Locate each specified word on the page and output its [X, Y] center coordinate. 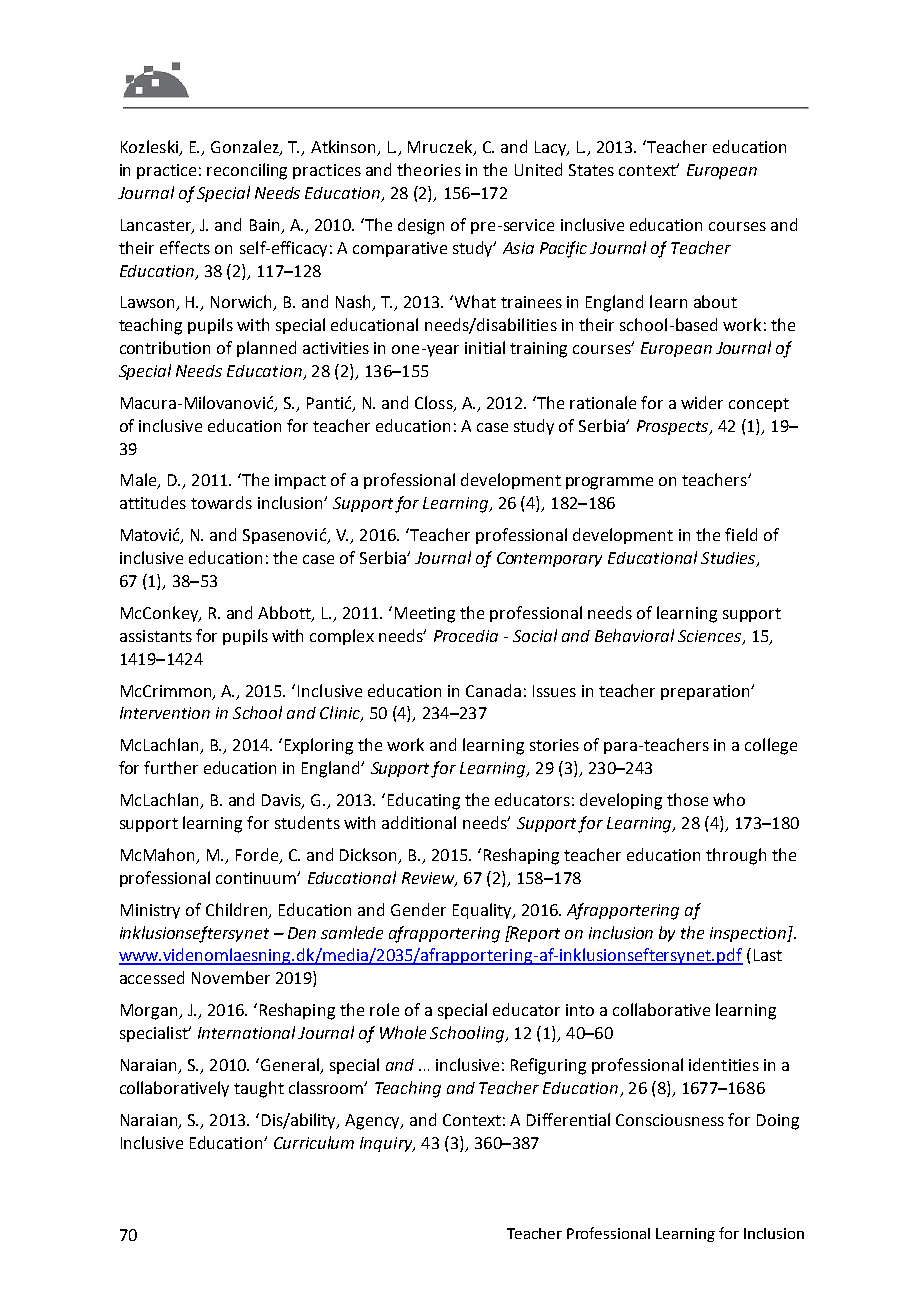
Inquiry [387, 1144]
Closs [435, 404]
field [741, 534]
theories [429, 169]
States [591, 170]
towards [221, 502]
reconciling [247, 171]
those [687, 799]
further [171, 767]
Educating [424, 801]
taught [259, 1089]
